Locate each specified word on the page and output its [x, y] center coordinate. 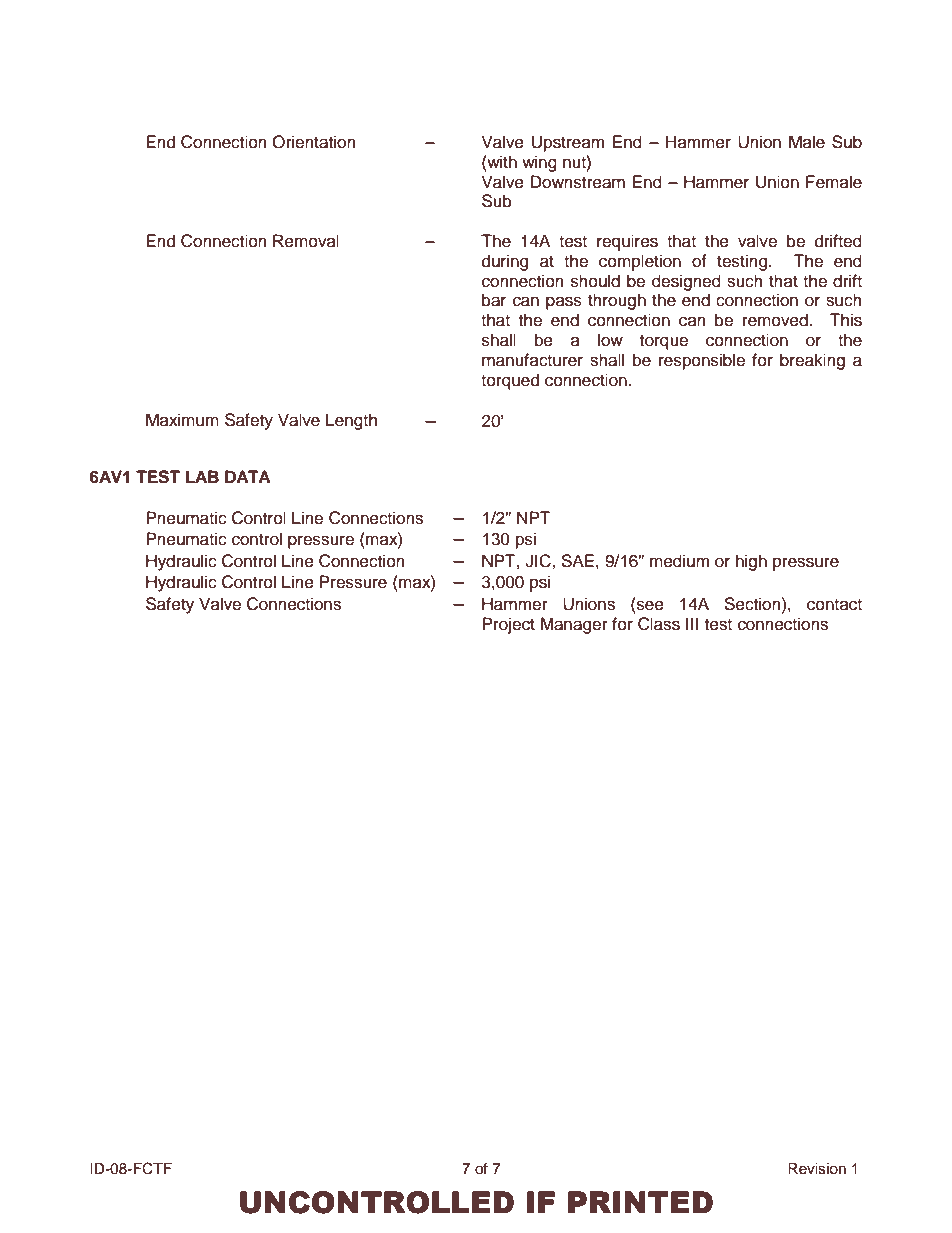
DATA [248, 476]
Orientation [314, 142]
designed [686, 282]
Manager [574, 625]
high [751, 562]
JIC [539, 561]
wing [539, 163]
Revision [817, 1169]
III [692, 623]
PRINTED [640, 1202]
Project [508, 625]
